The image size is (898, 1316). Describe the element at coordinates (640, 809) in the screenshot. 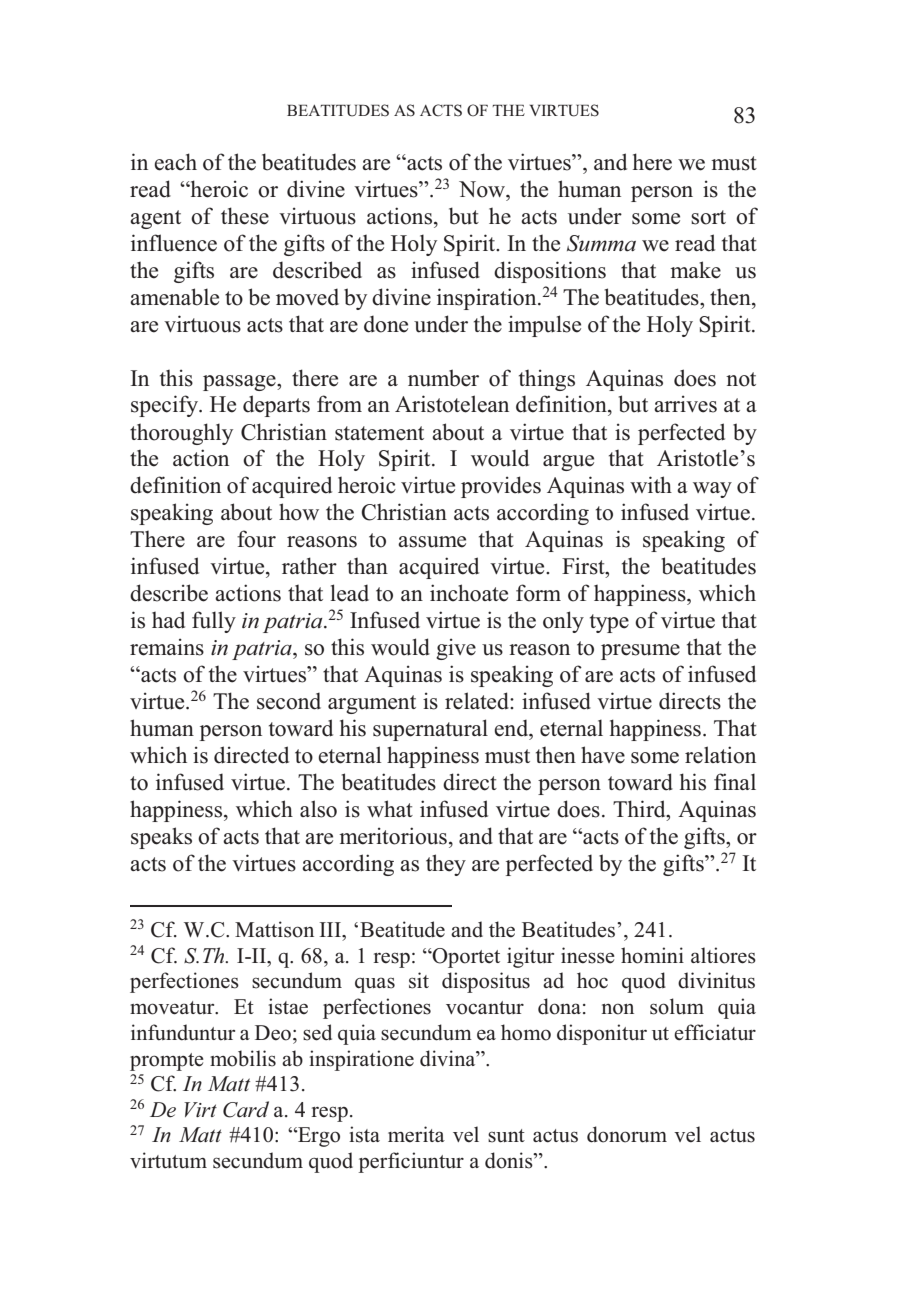

I see `Third` at that location.
